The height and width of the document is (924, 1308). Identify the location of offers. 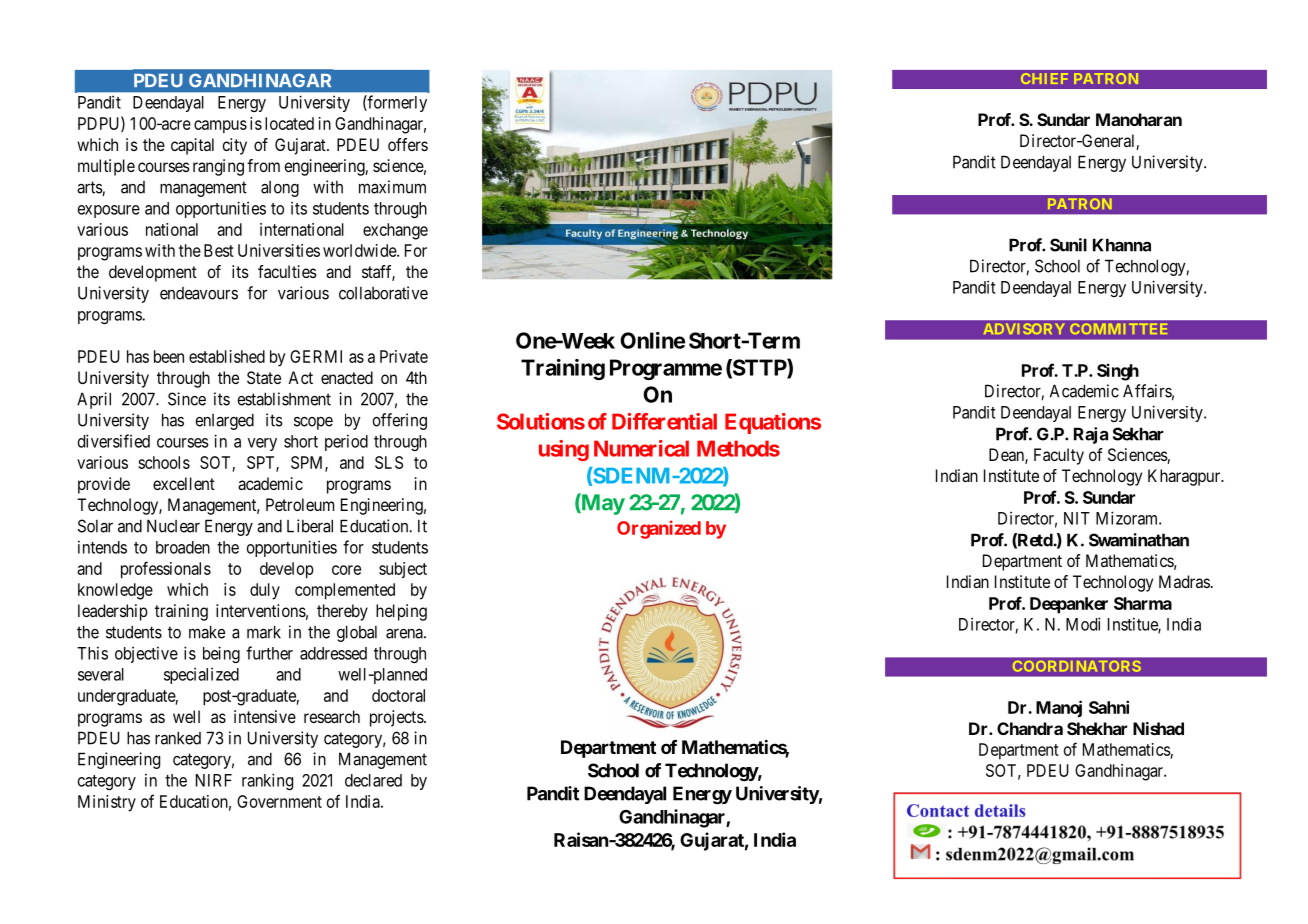
(408, 144).
